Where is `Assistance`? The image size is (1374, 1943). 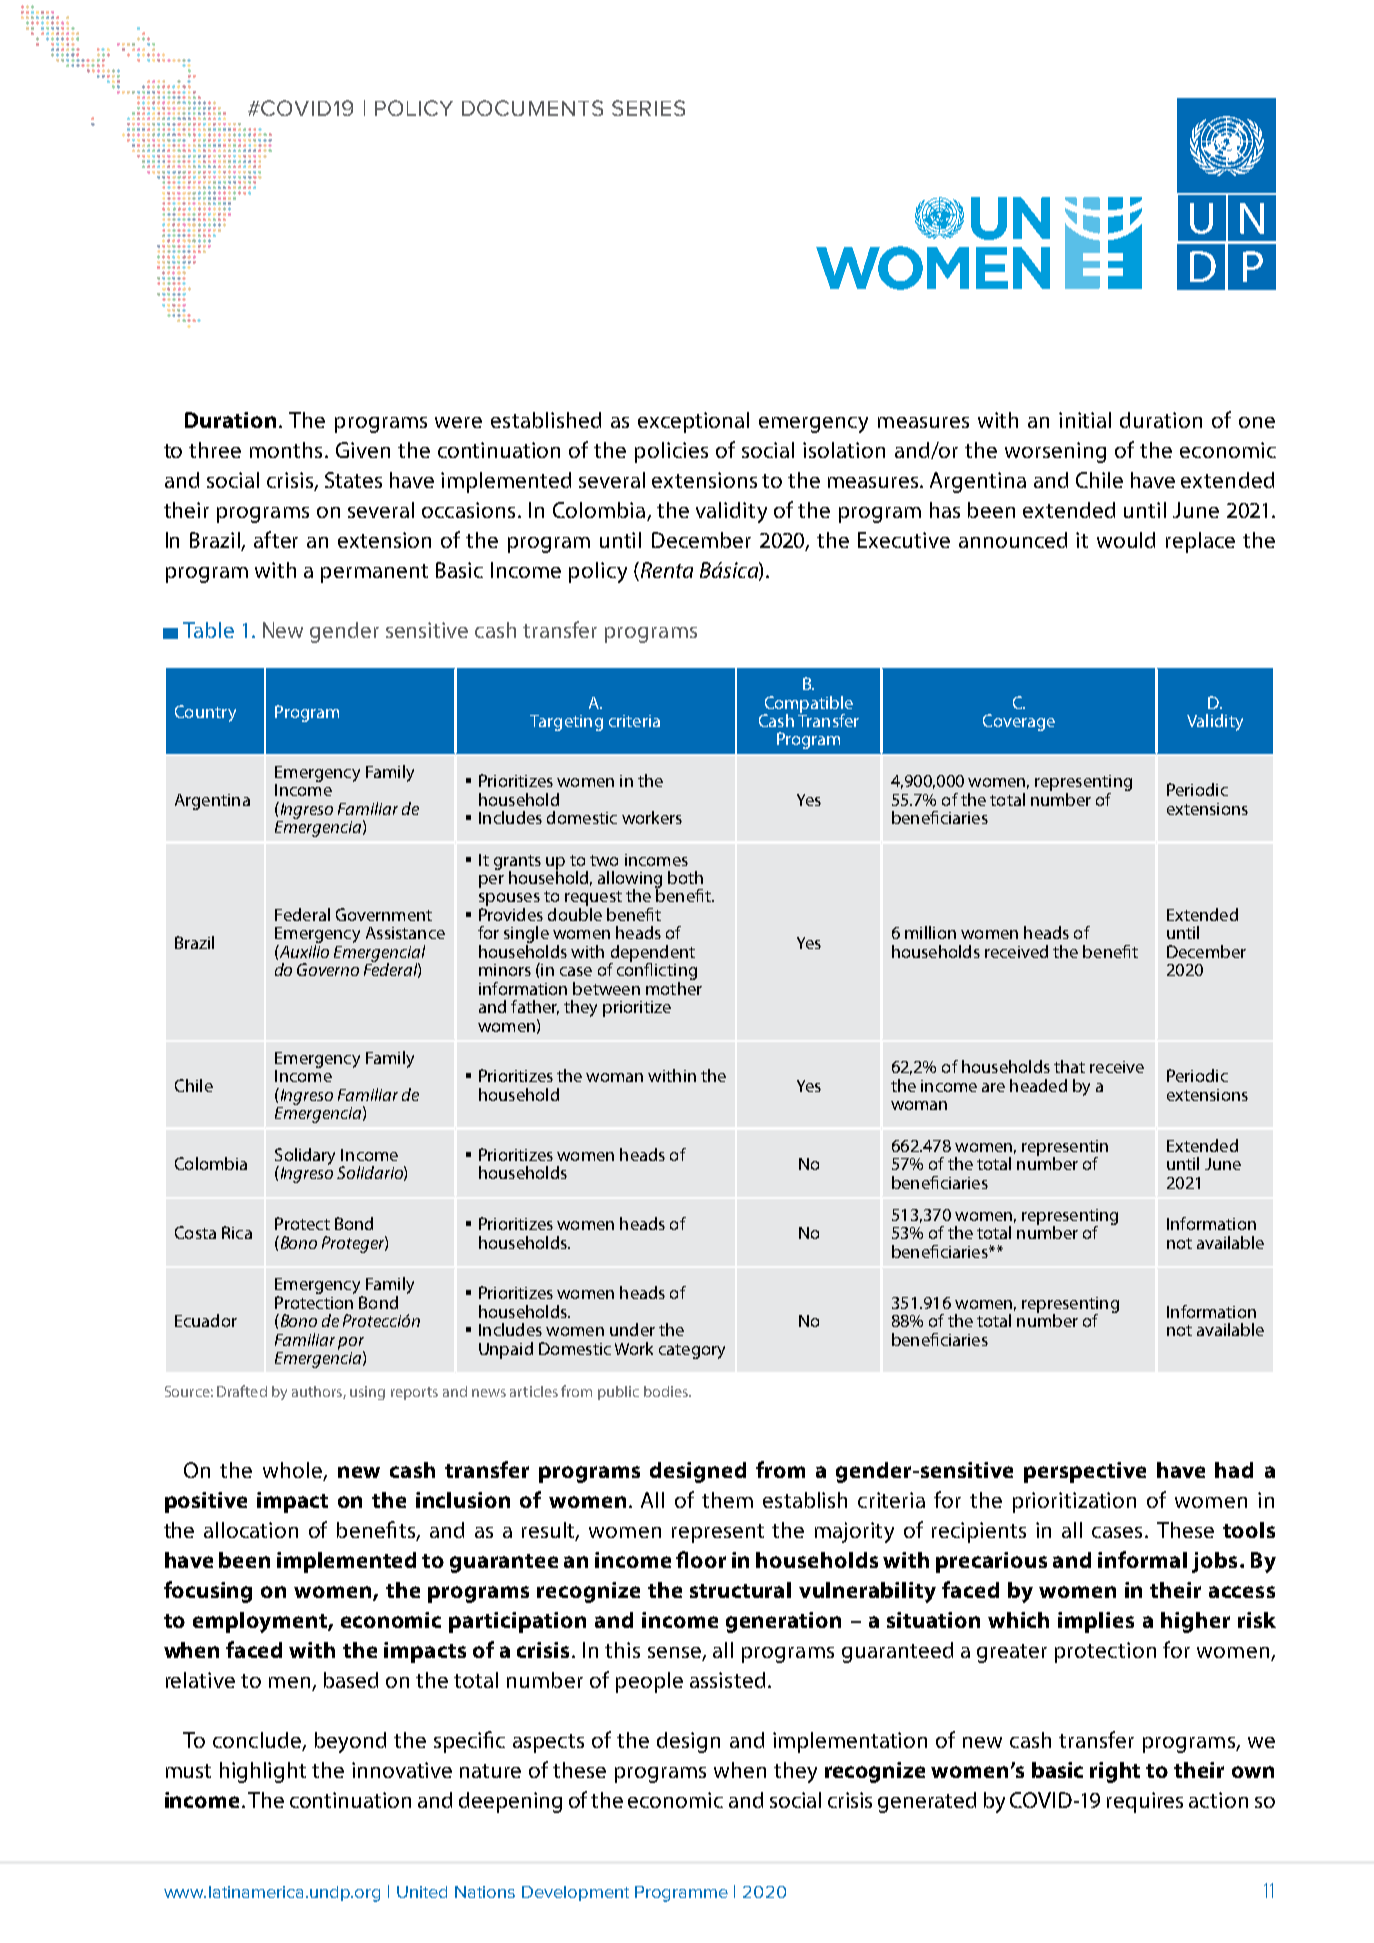
Assistance is located at coordinates (405, 933).
